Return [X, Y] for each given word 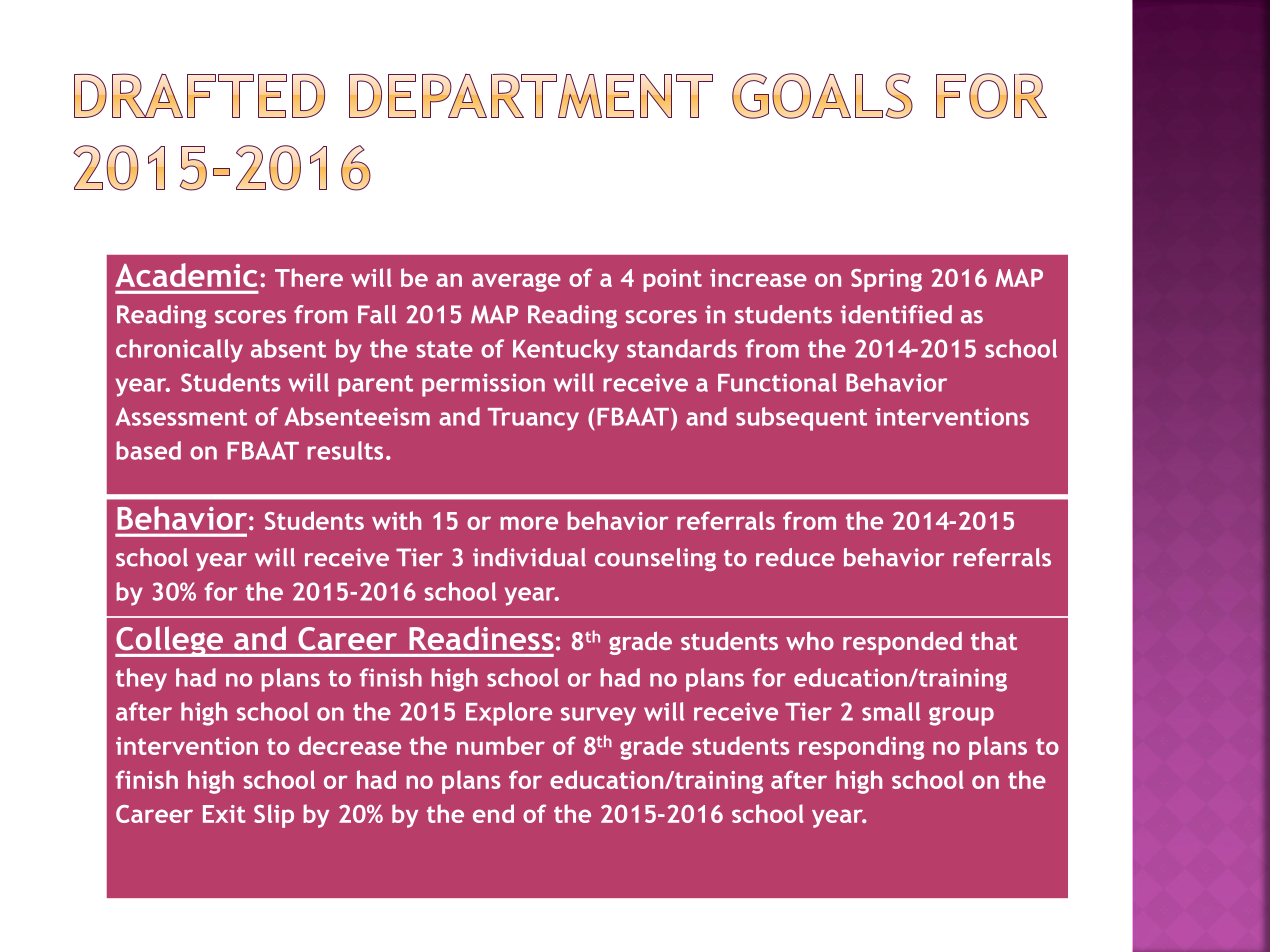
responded [902, 643]
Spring [886, 280]
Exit [224, 814]
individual [529, 557]
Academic [186, 275]
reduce [795, 557]
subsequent [801, 419]
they [141, 680]
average [516, 282]
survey [598, 716]
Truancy [533, 419]
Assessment [181, 416]
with [396, 520]
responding [861, 748]
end [493, 813]
